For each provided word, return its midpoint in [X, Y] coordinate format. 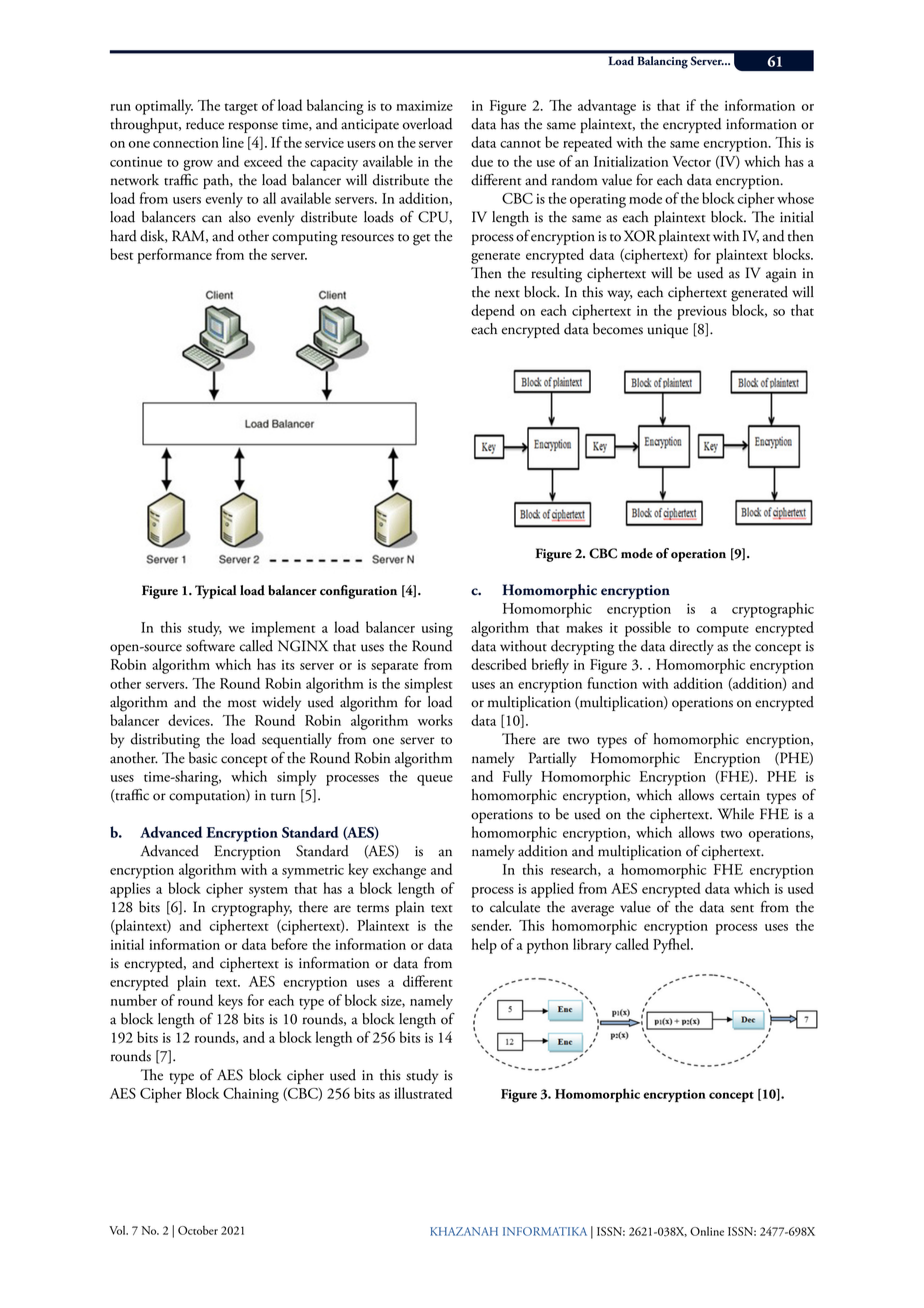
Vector [691, 161]
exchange [399, 871]
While [736, 814]
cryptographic [773, 610]
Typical [215, 592]
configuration [358, 592]
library [592, 946]
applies [130, 890]
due [482, 161]
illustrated [423, 1093]
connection [186, 143]
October [198, 1230]
